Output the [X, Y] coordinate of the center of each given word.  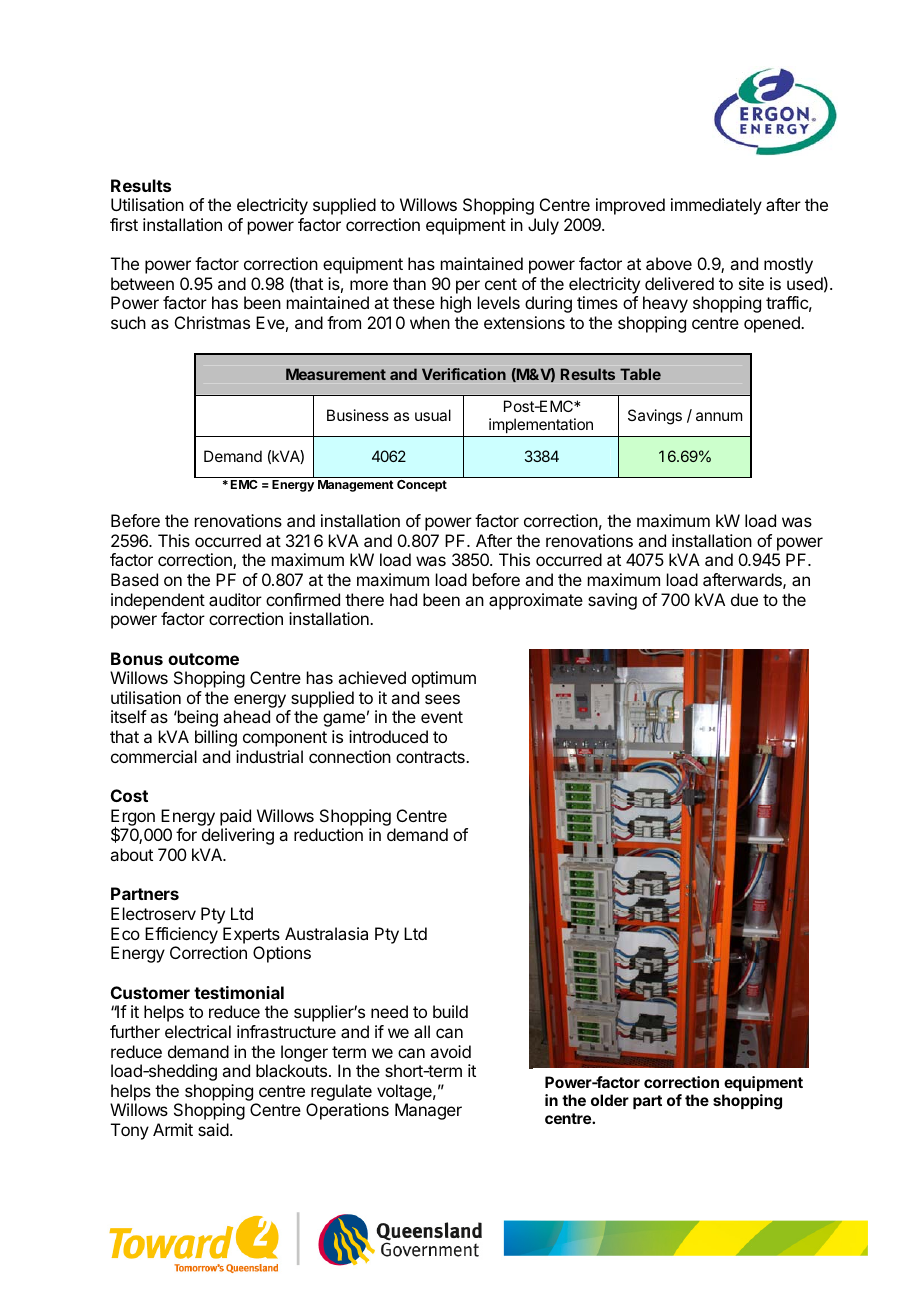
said [213, 1129]
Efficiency [181, 935]
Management [356, 486]
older [610, 1100]
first [124, 224]
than [409, 283]
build [450, 1011]
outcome [203, 659]
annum [719, 416]
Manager [428, 1111]
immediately [716, 206]
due [744, 599]
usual [433, 415]
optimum [444, 679]
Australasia [326, 933]
